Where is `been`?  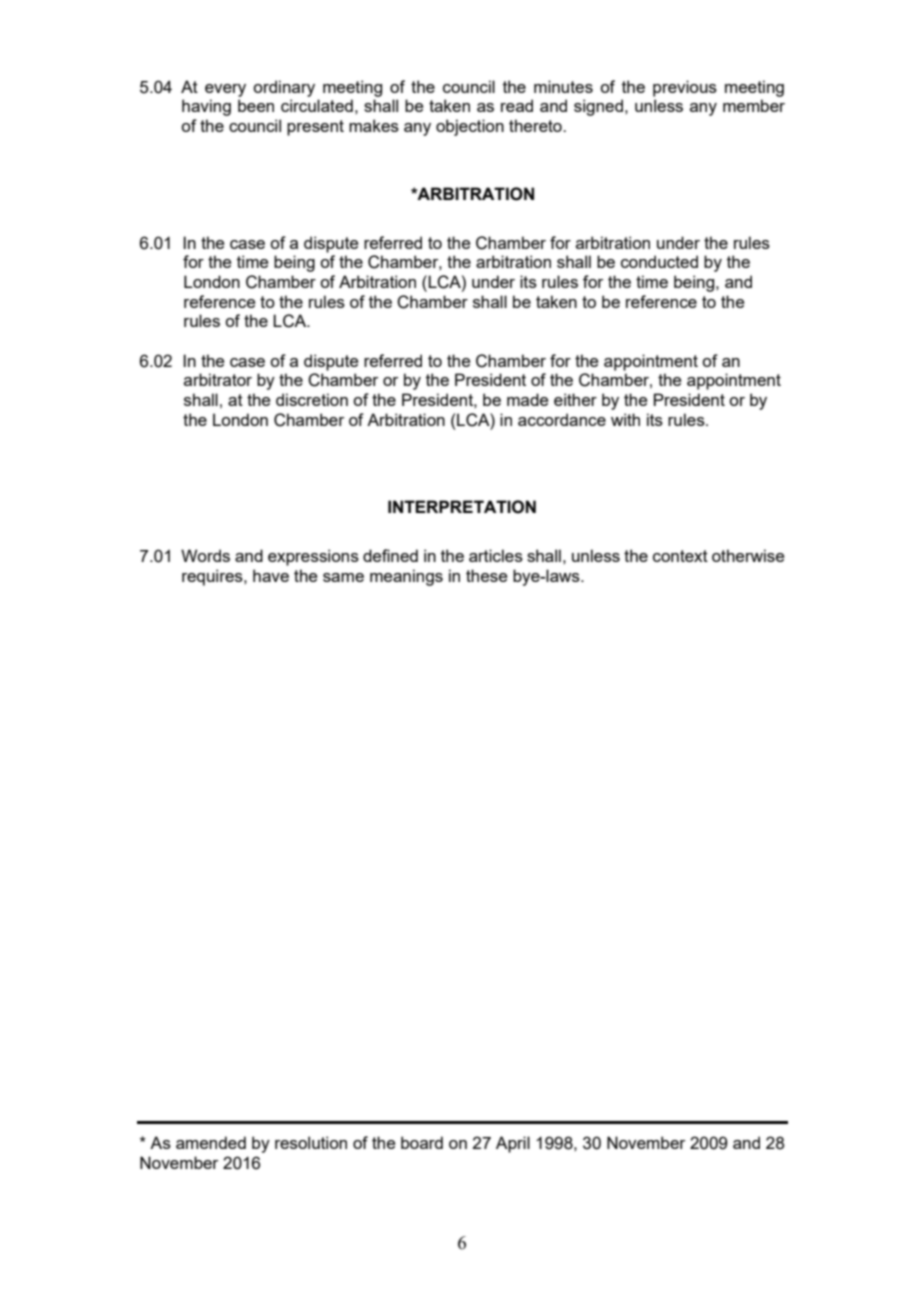 been is located at coordinates (256, 105).
